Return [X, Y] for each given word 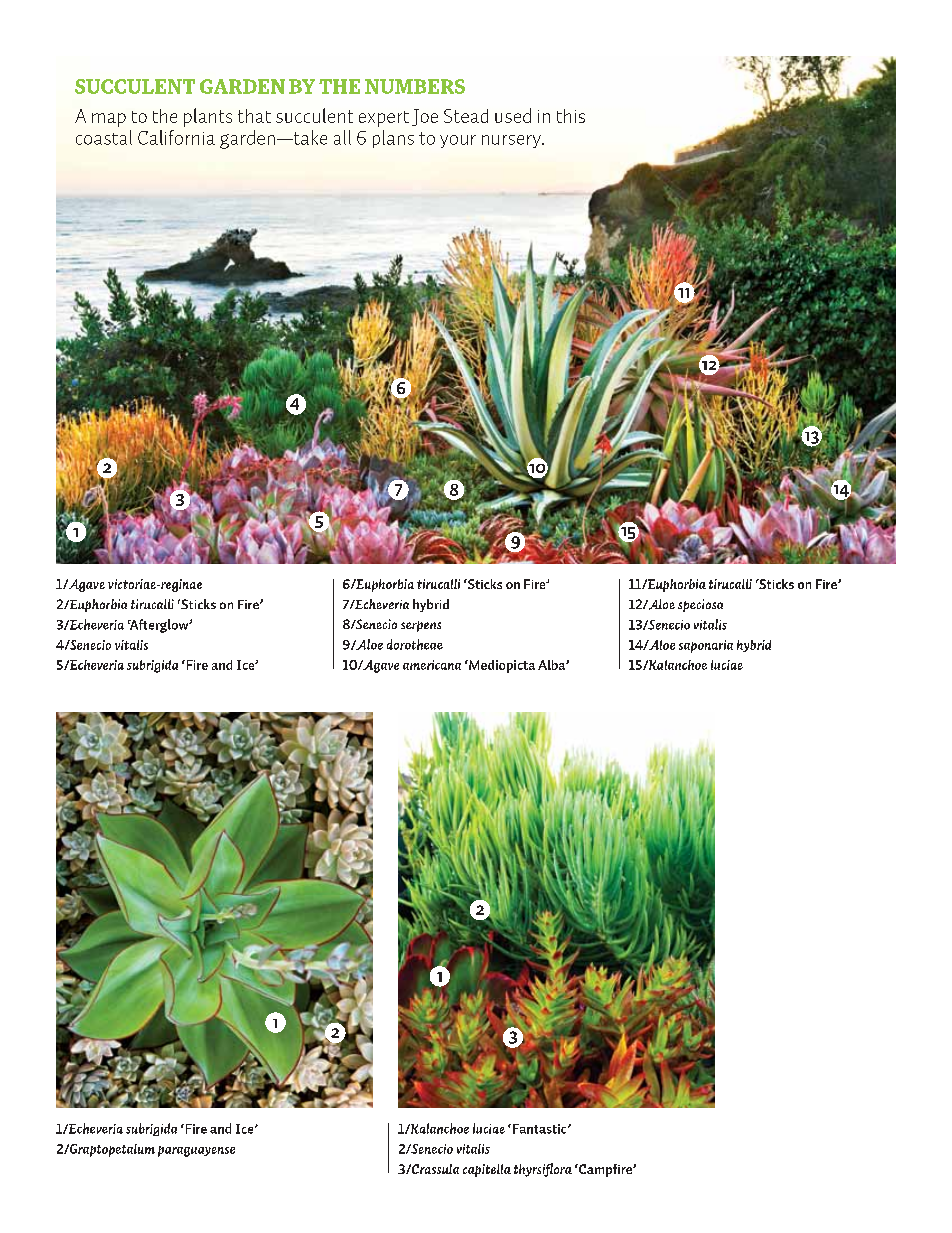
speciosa [700, 605]
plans [393, 139]
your [458, 141]
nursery [512, 141]
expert [384, 119]
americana [432, 665]
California [176, 137]
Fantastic [541, 1129]
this [571, 116]
